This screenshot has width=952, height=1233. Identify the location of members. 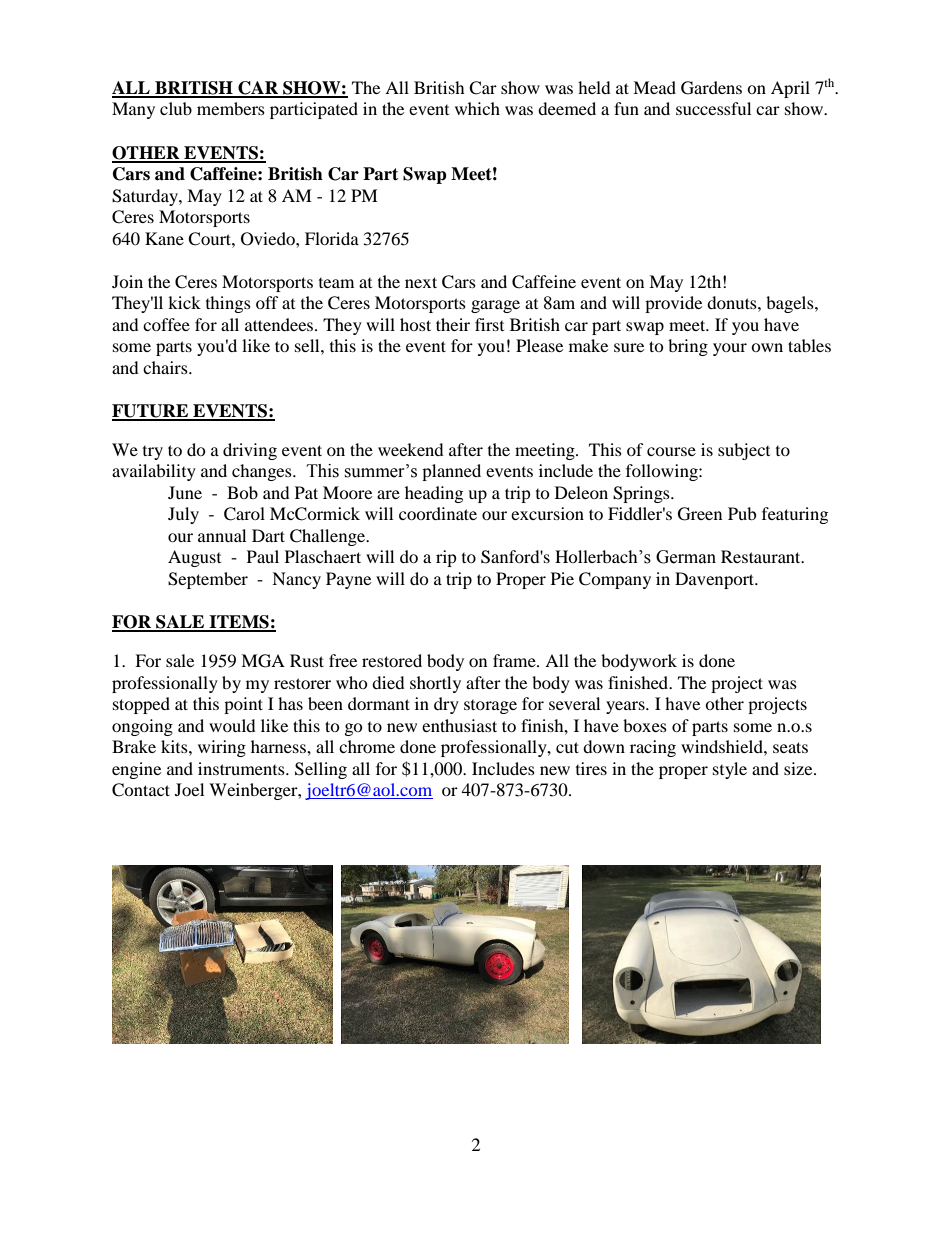
(231, 108).
